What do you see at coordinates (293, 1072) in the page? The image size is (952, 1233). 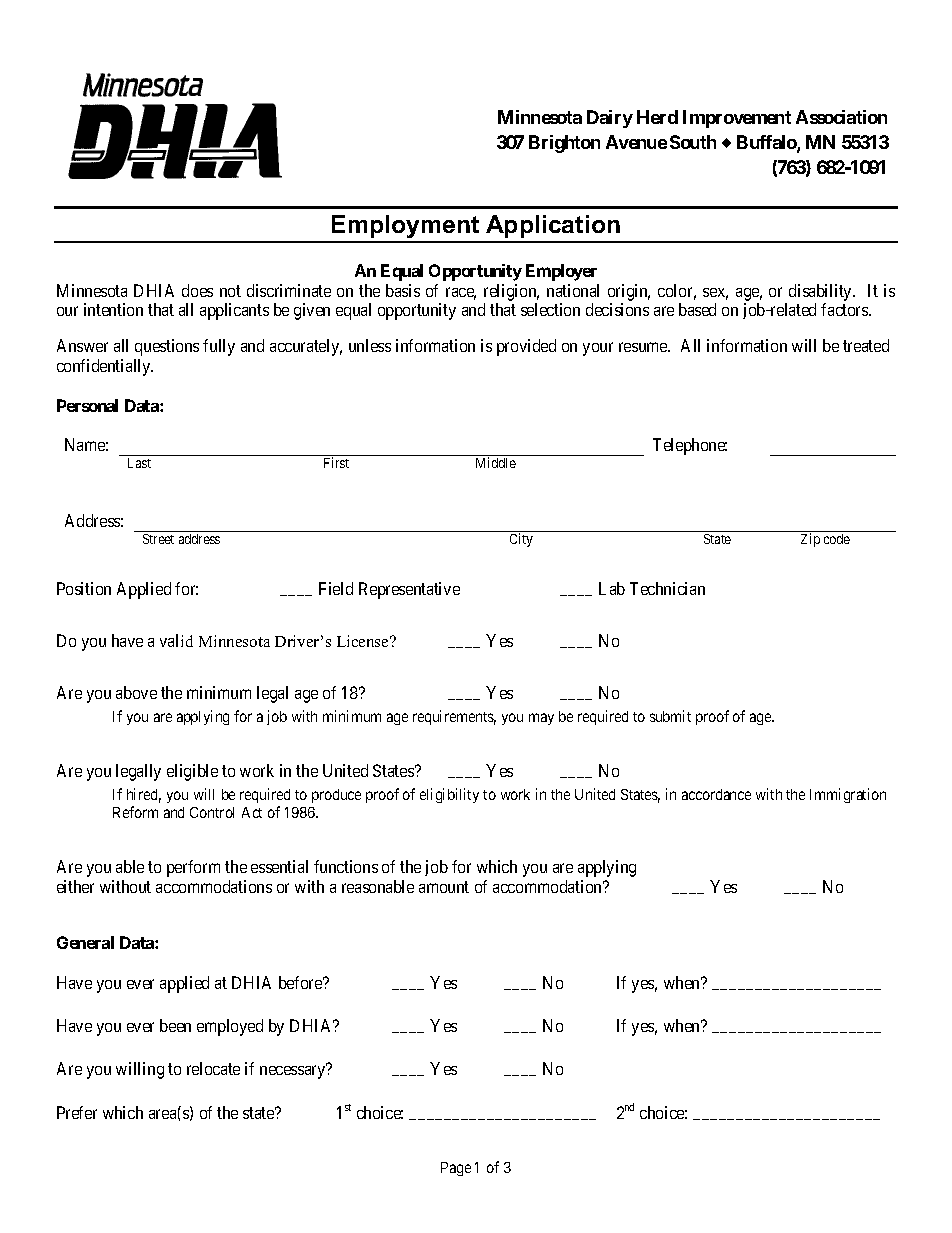 I see `necessary` at bounding box center [293, 1072].
